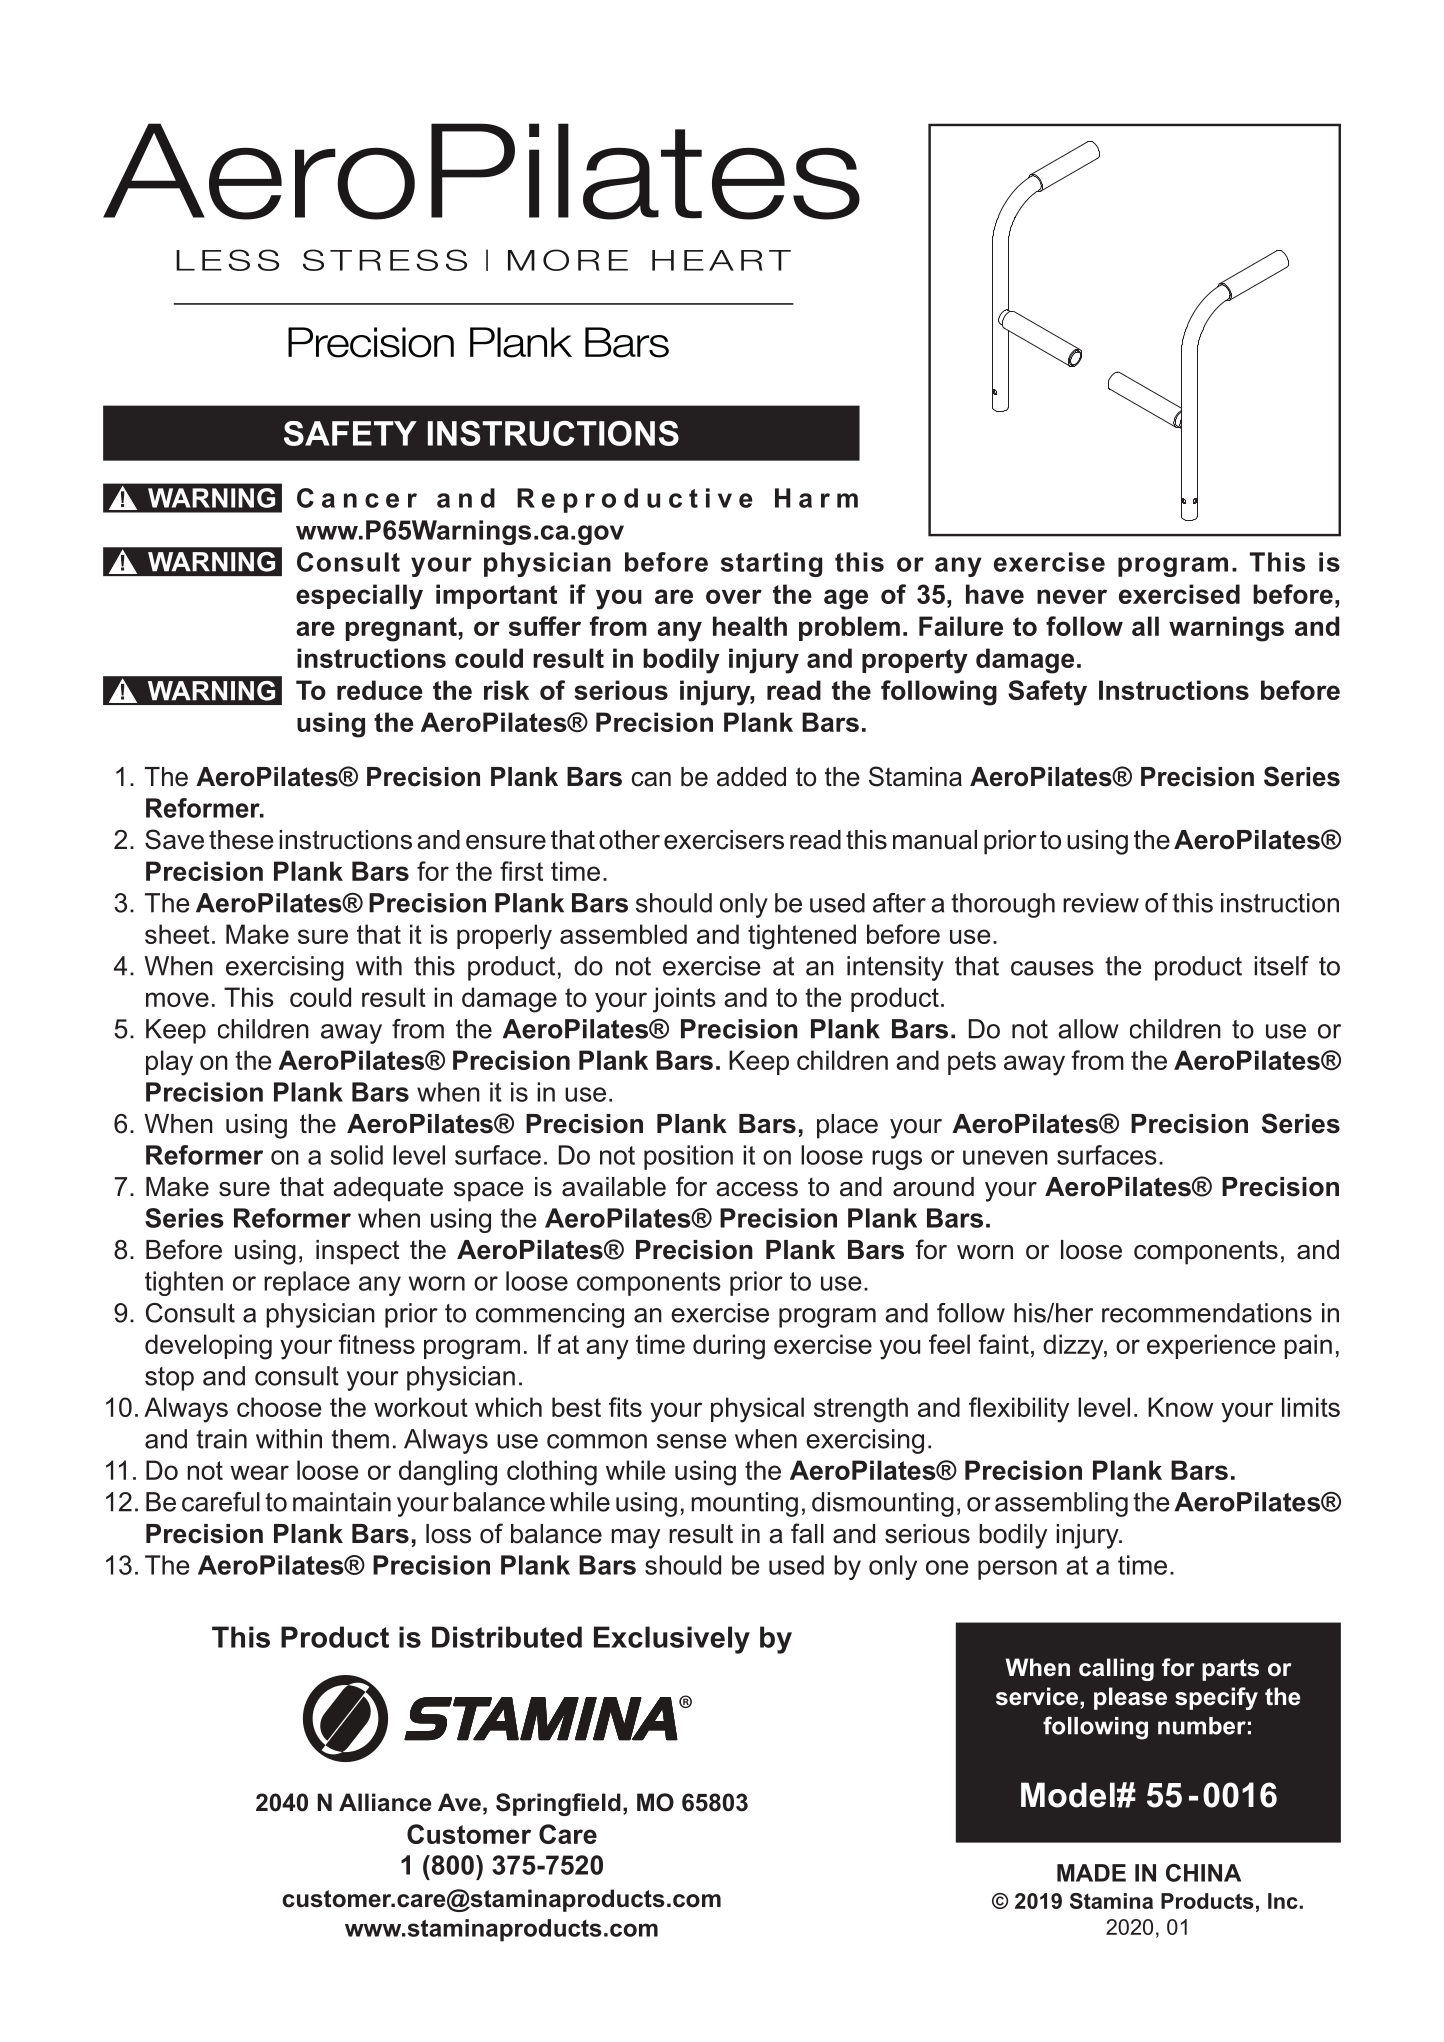 The image size is (1444, 2042). I want to click on especially, so click(359, 597).
